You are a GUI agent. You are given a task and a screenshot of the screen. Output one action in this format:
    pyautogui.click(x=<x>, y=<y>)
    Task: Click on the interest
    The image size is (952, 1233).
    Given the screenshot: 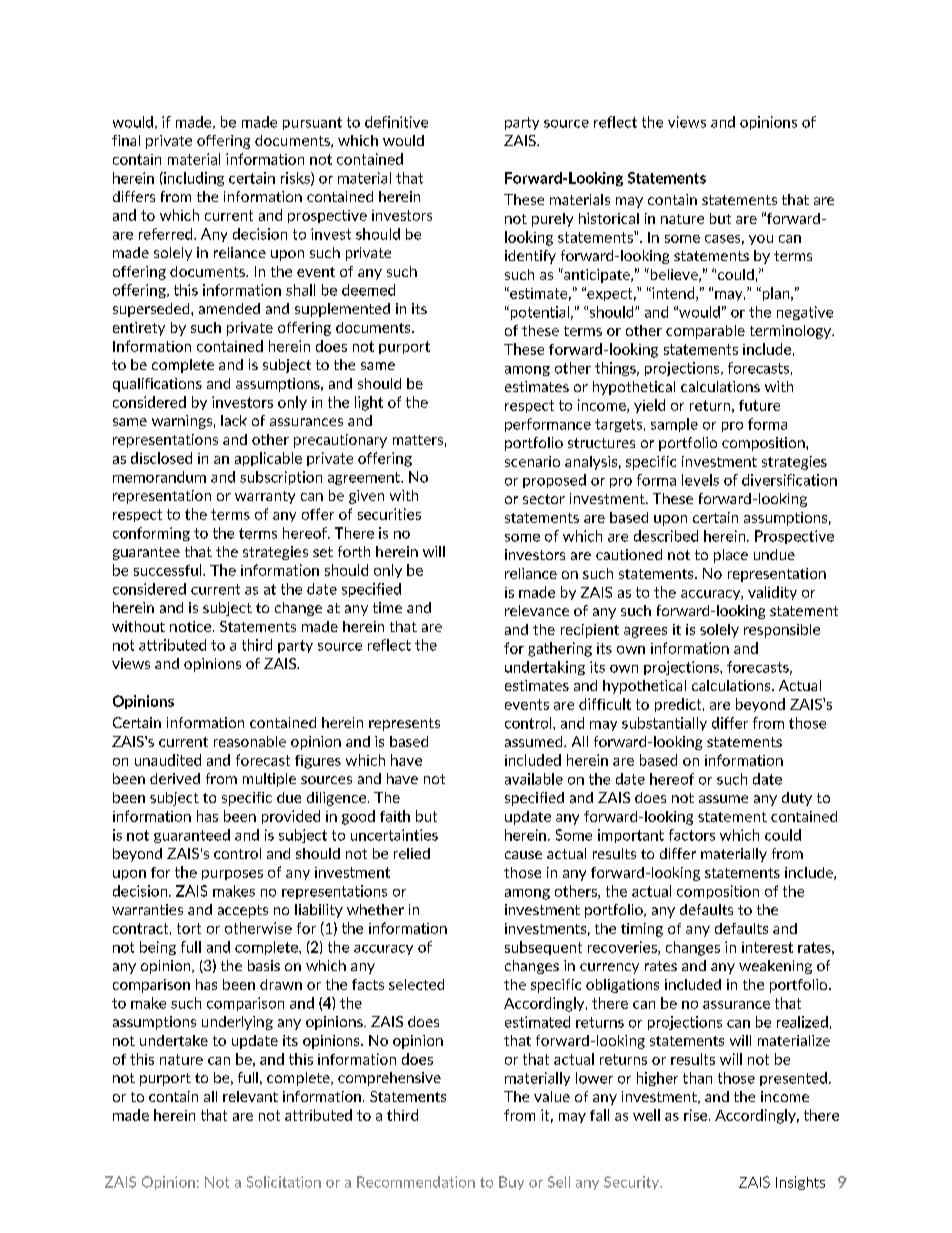 What is the action you would take?
    pyautogui.click(x=767, y=947)
